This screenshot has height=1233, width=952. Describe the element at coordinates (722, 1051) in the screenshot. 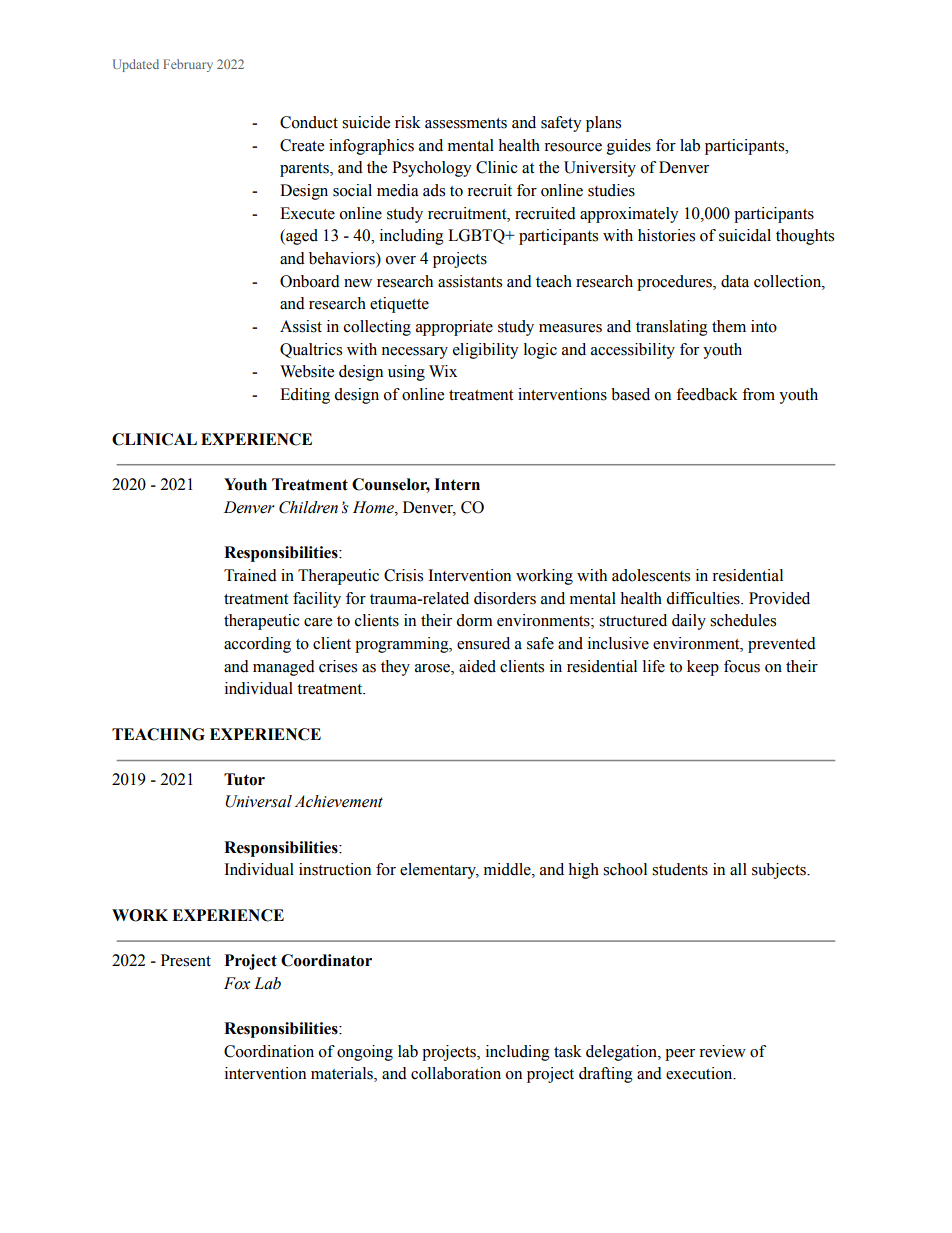

I see `review` at that location.
